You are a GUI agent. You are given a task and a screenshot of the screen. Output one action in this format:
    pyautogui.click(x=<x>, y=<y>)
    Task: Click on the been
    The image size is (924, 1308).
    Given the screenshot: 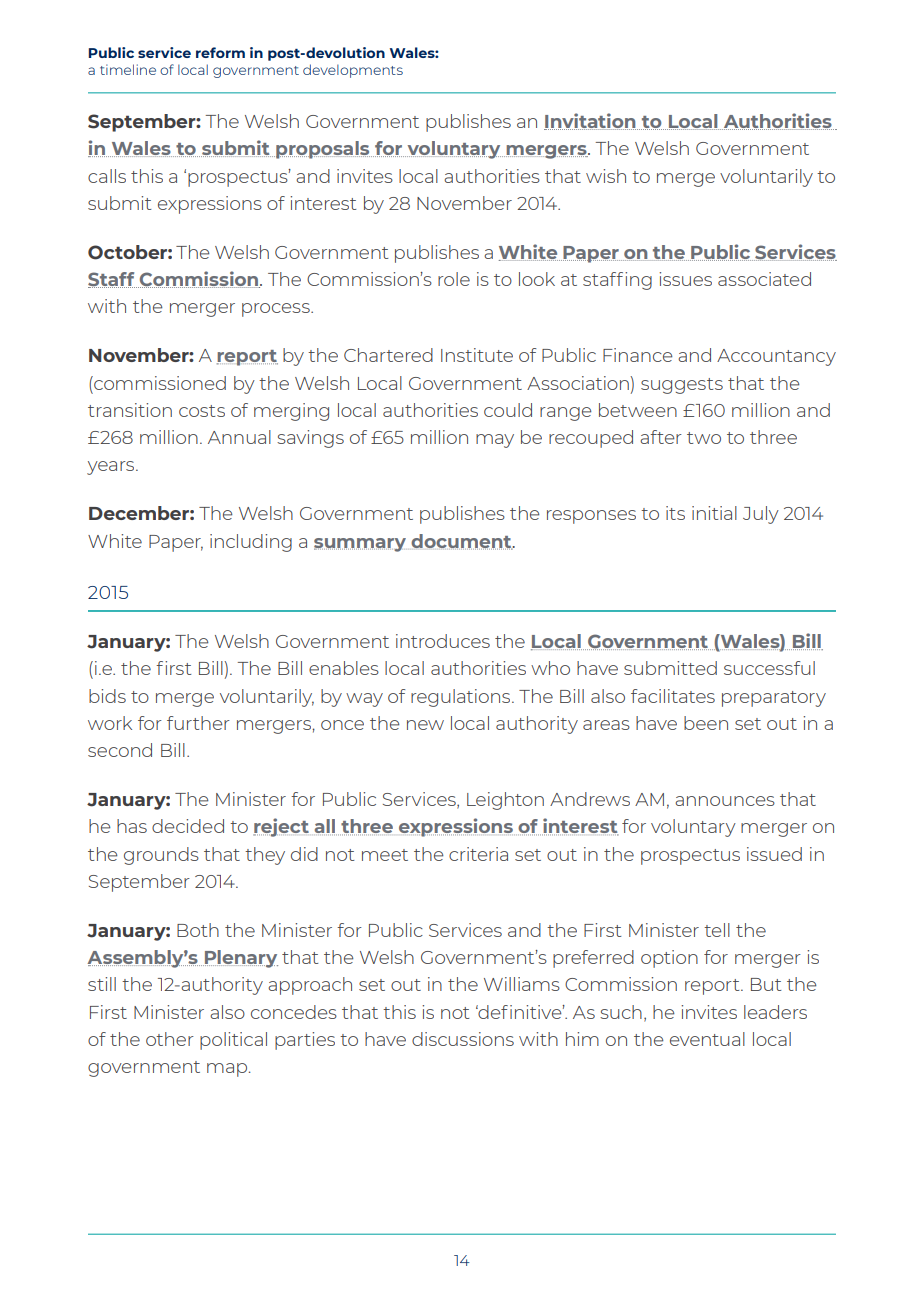 What is the action you would take?
    pyautogui.click(x=706, y=723)
